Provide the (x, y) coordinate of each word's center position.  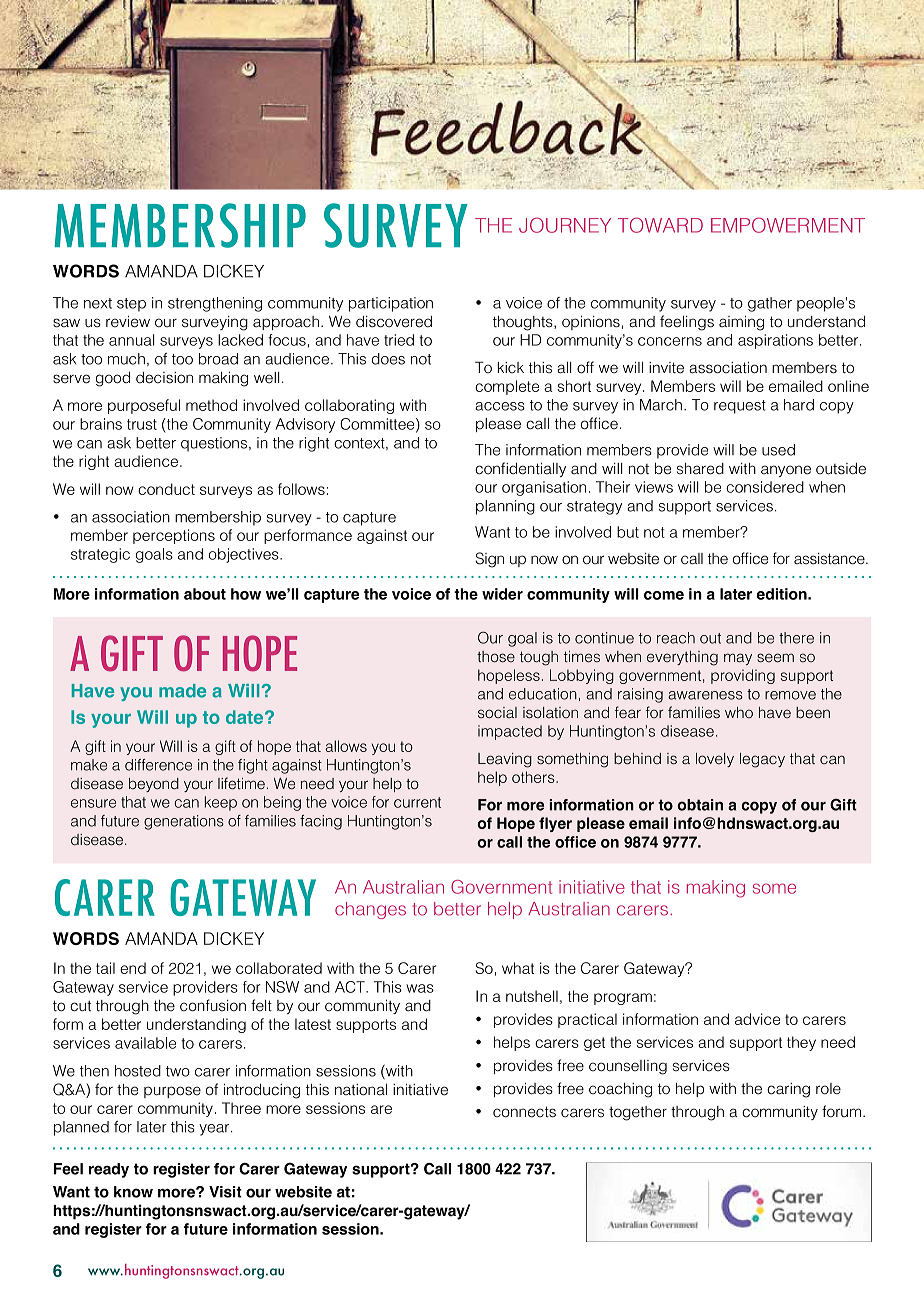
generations (184, 822)
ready (109, 1170)
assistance (830, 559)
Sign (489, 560)
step (131, 305)
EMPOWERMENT (788, 225)
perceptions (174, 536)
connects (524, 1112)
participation (391, 304)
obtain (700, 805)
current (417, 802)
